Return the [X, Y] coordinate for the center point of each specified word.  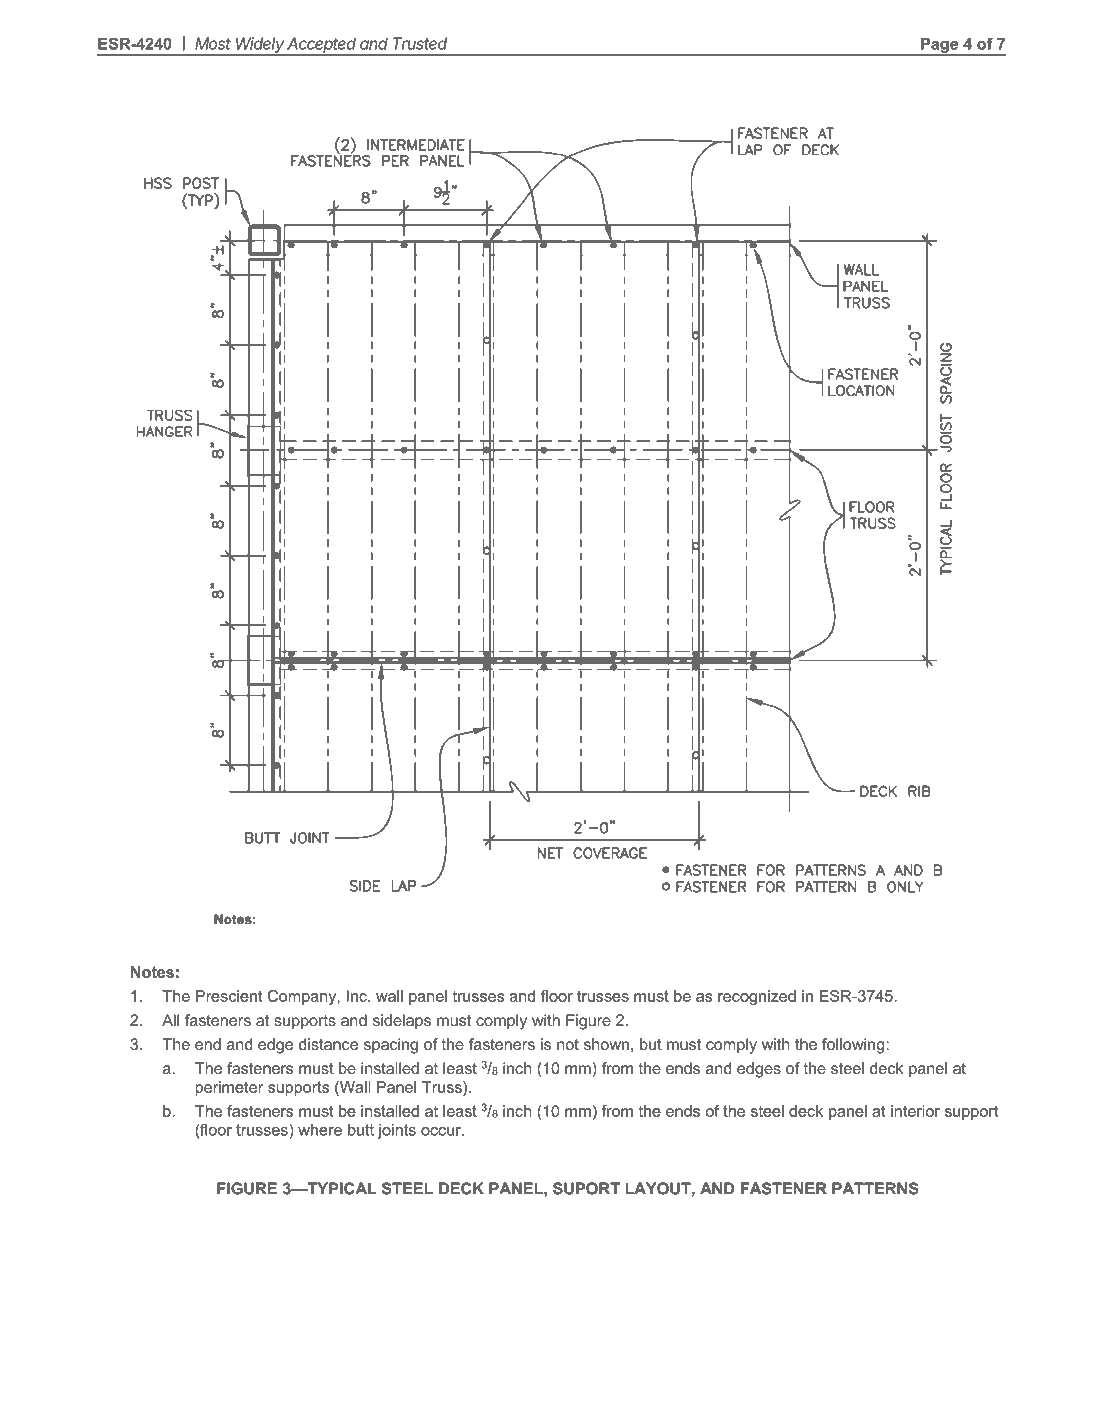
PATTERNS [875, 1188]
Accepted [322, 46]
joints [397, 1131]
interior [915, 1111]
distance [328, 1044]
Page [940, 46]
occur [442, 1131]
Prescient [229, 996]
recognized [757, 997]
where [320, 1130]
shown [606, 1044]
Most [213, 43]
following [854, 1046]
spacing [391, 1046]
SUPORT [586, 1188]
